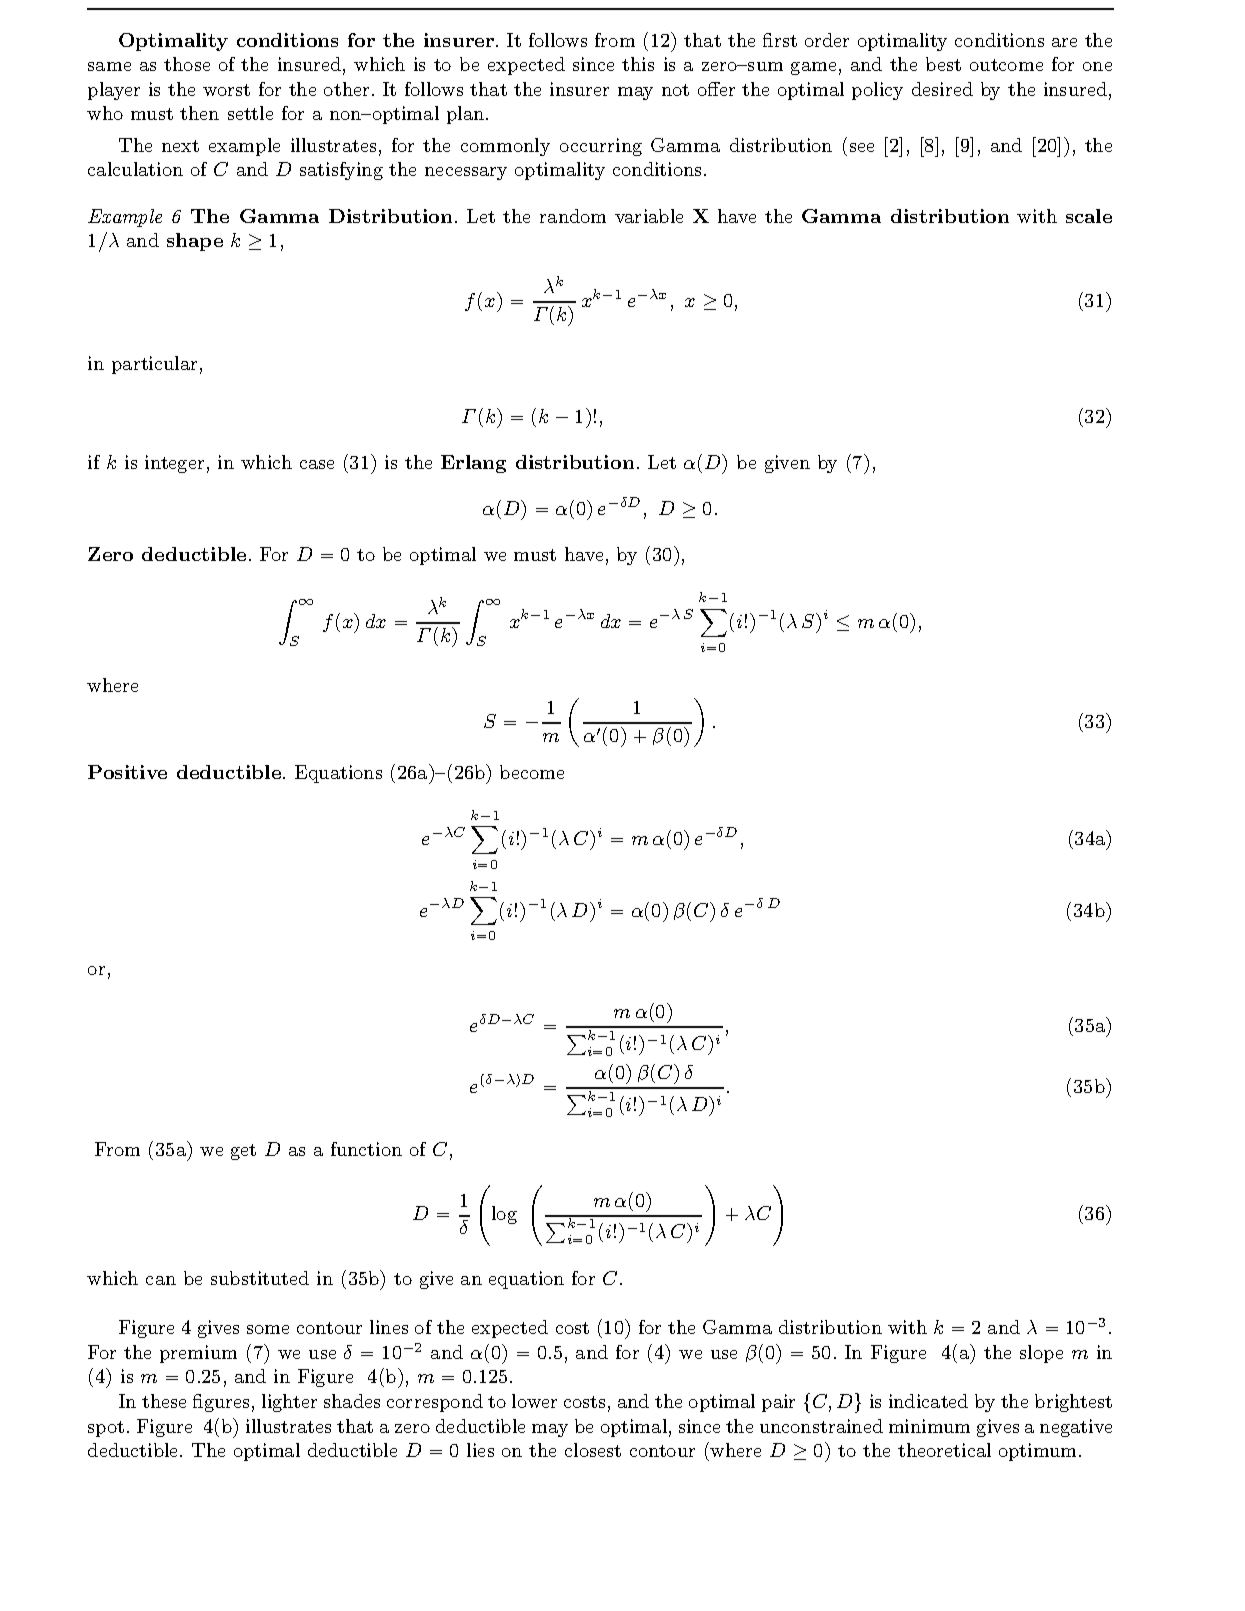  What do you see at coordinates (504, 1215) in the image?
I see `log` at bounding box center [504, 1215].
